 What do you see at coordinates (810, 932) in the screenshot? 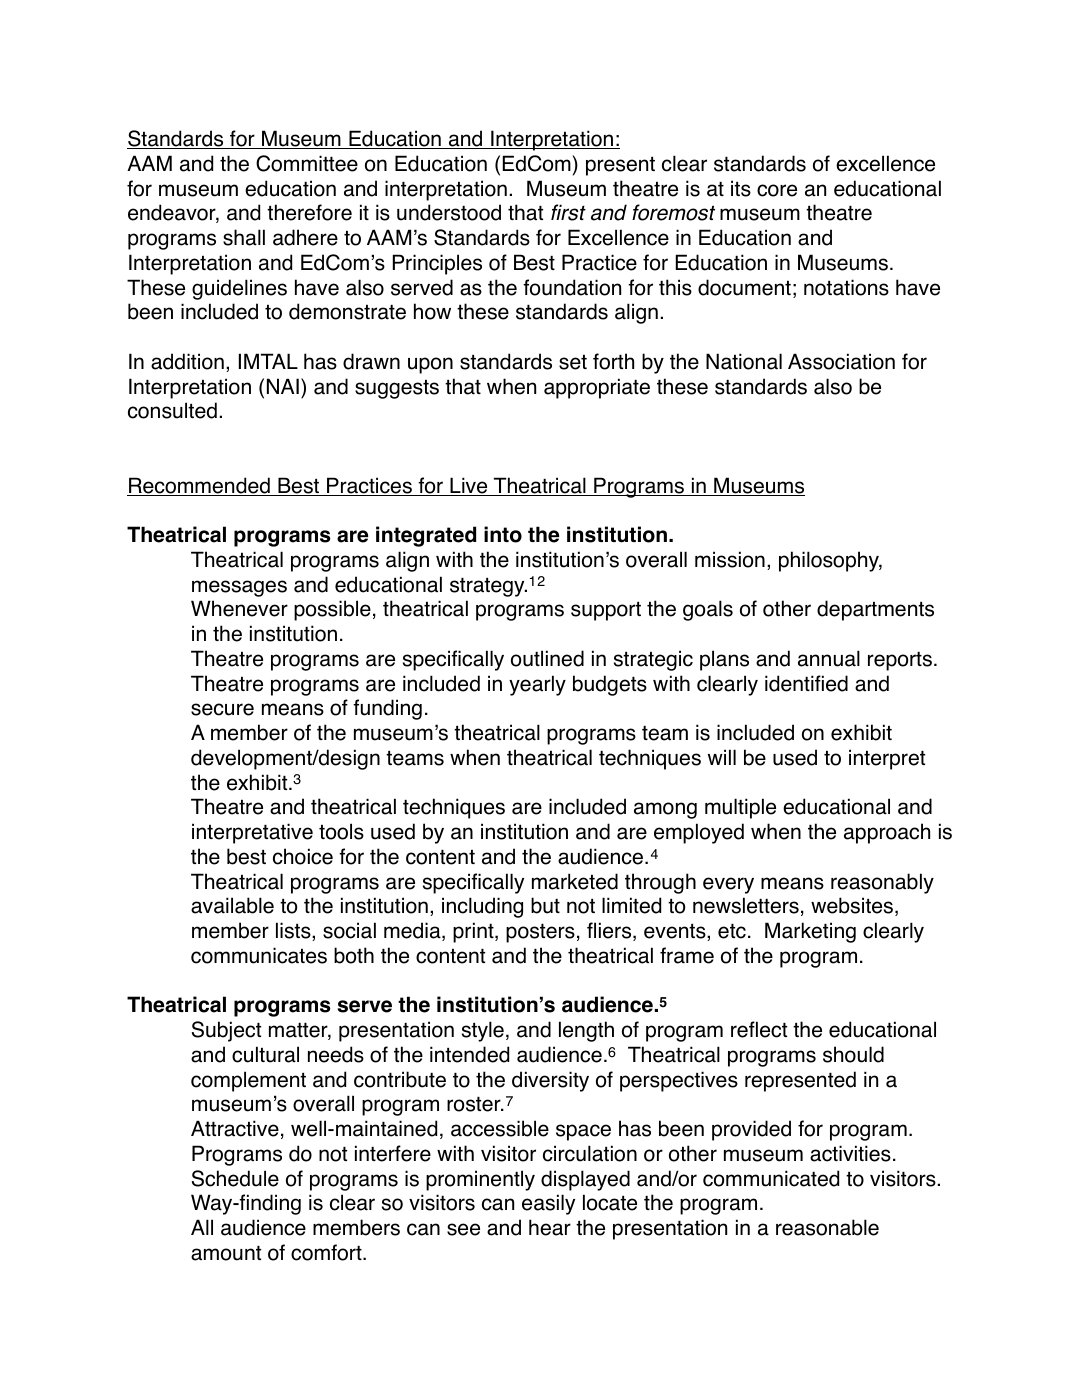
I see `Marketing` at bounding box center [810, 932].
